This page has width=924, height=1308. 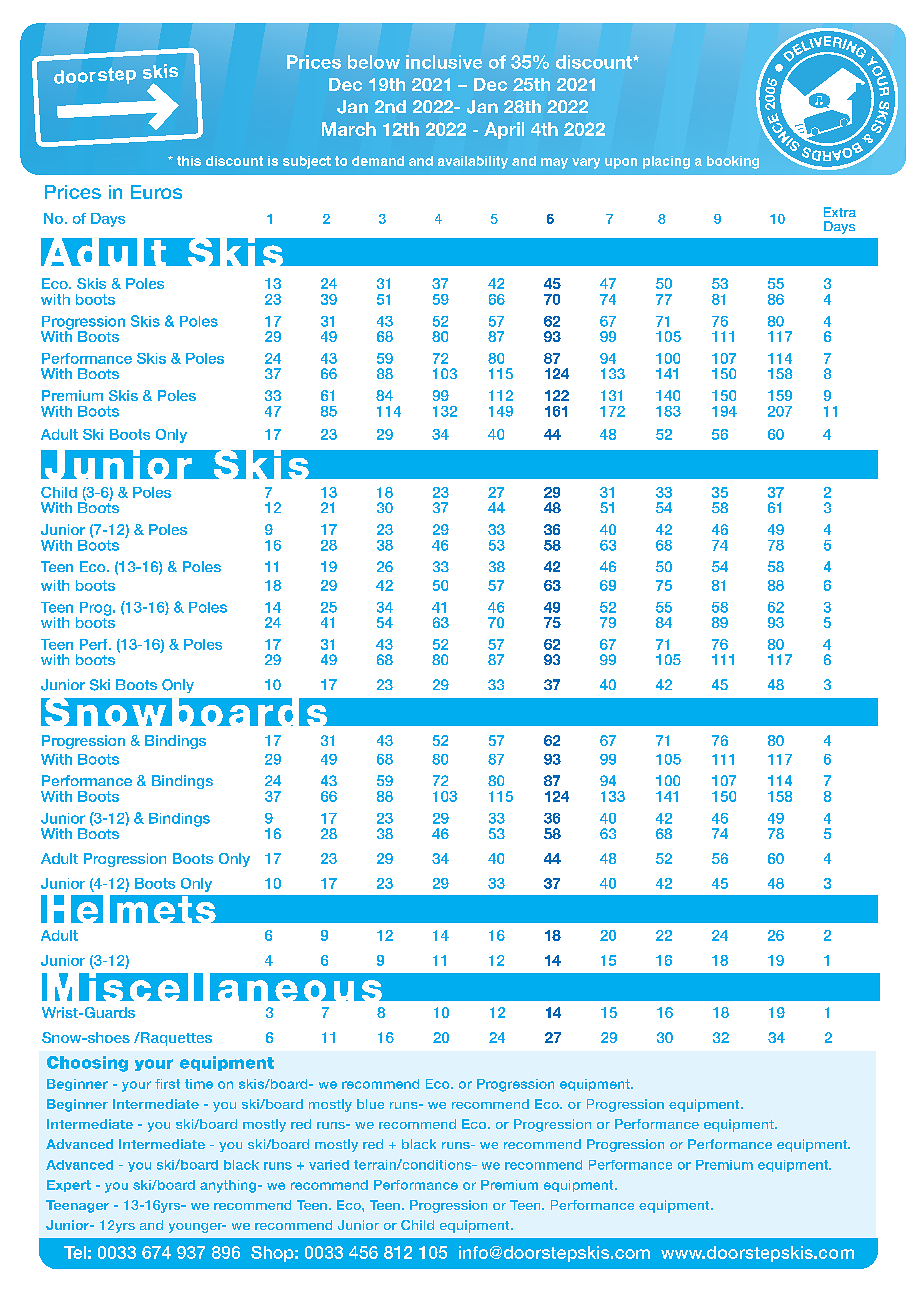 What do you see at coordinates (666, 162) in the page?
I see `placing` at bounding box center [666, 162].
